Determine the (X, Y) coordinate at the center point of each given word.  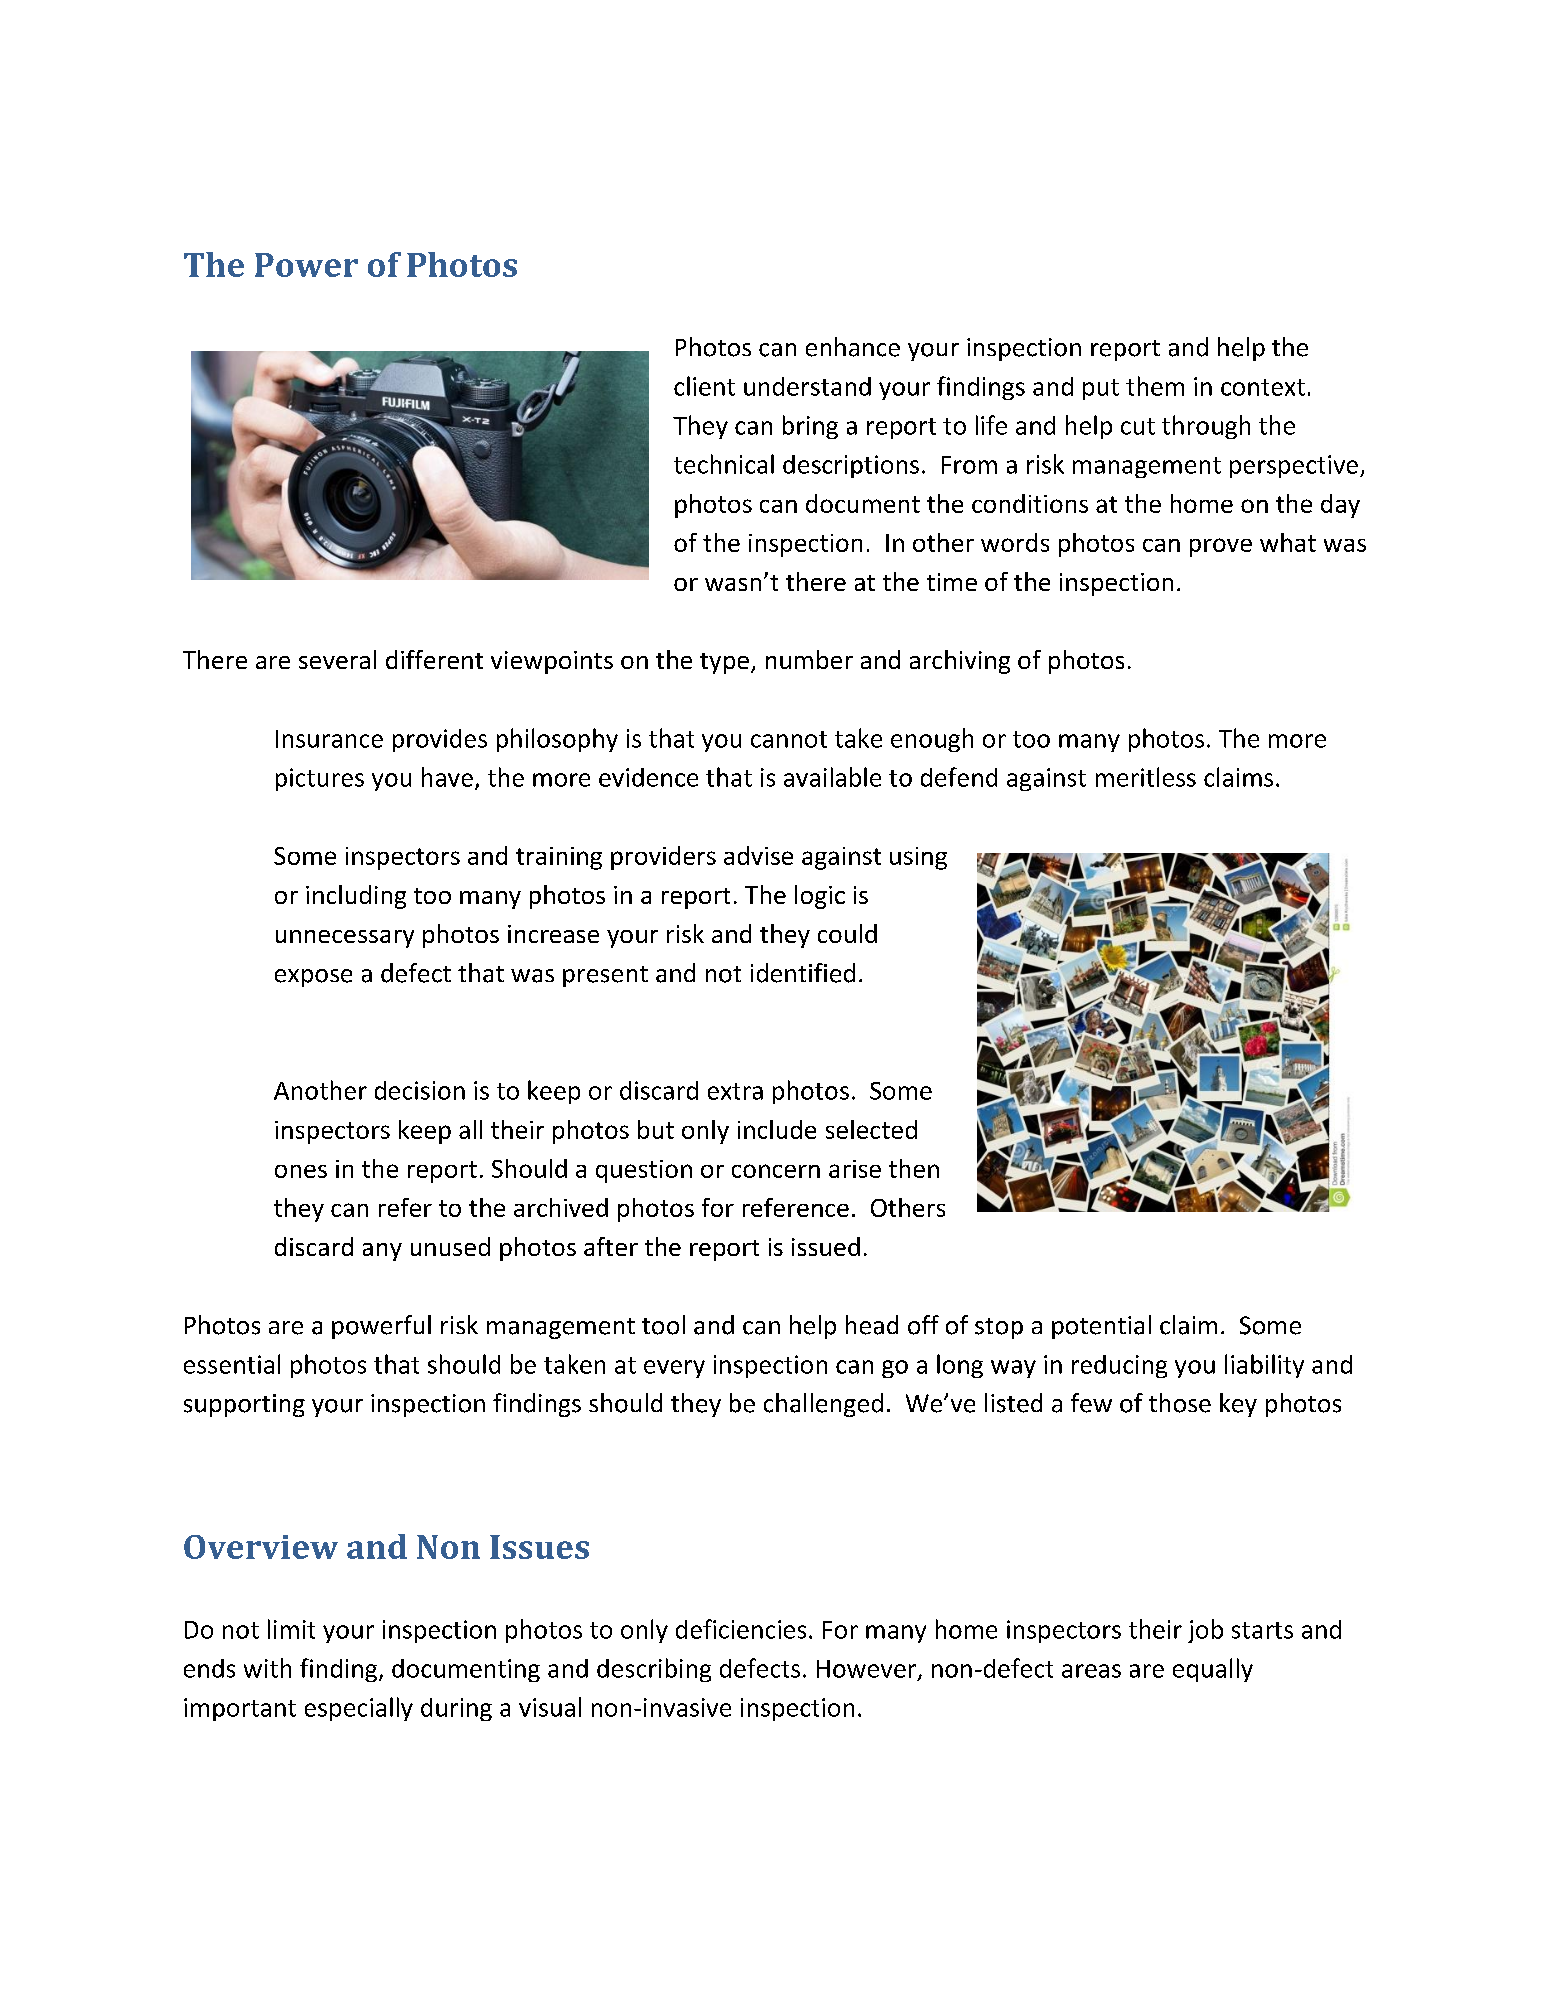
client (704, 386)
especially (359, 1709)
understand (807, 386)
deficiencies (741, 1629)
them (1155, 386)
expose (313, 978)
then (914, 1168)
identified (803, 973)
